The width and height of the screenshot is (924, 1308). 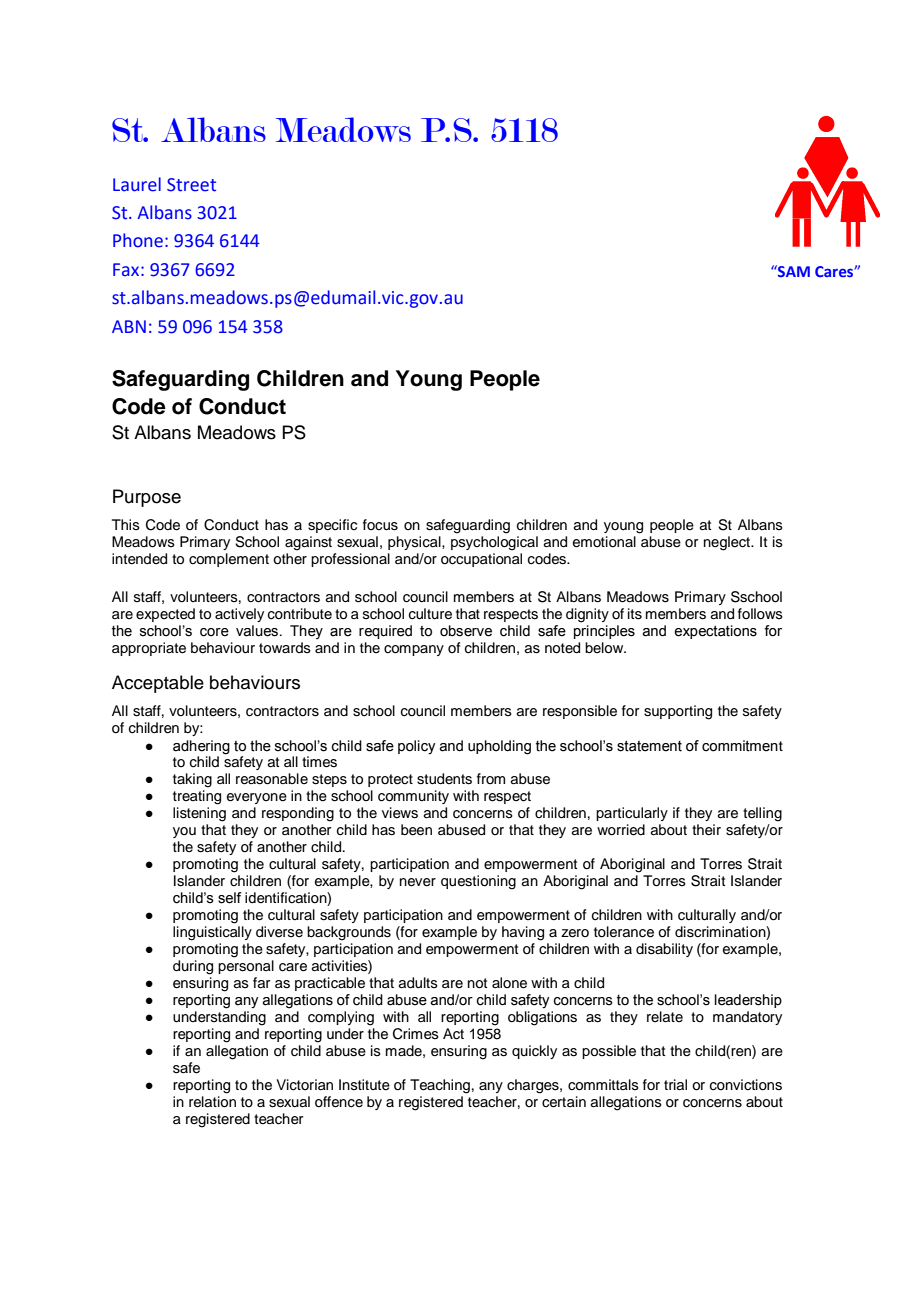 I want to click on convictions, so click(x=746, y=1085).
